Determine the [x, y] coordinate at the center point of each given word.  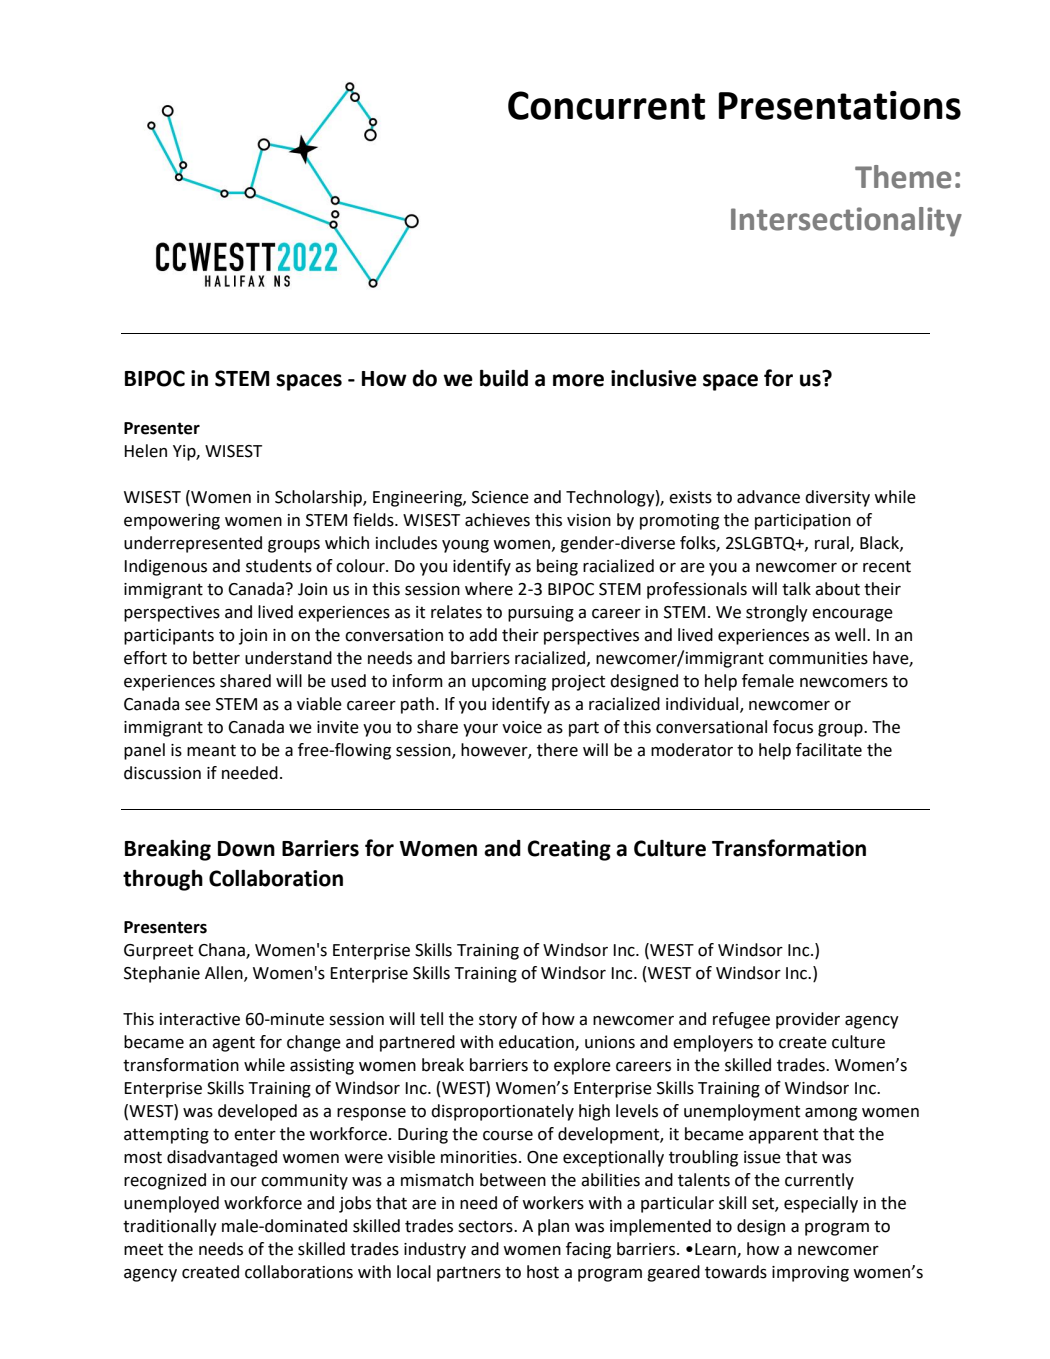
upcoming [509, 683]
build [504, 378]
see [198, 706]
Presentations [840, 105]
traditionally [170, 1227]
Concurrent [606, 105]
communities [818, 658]
